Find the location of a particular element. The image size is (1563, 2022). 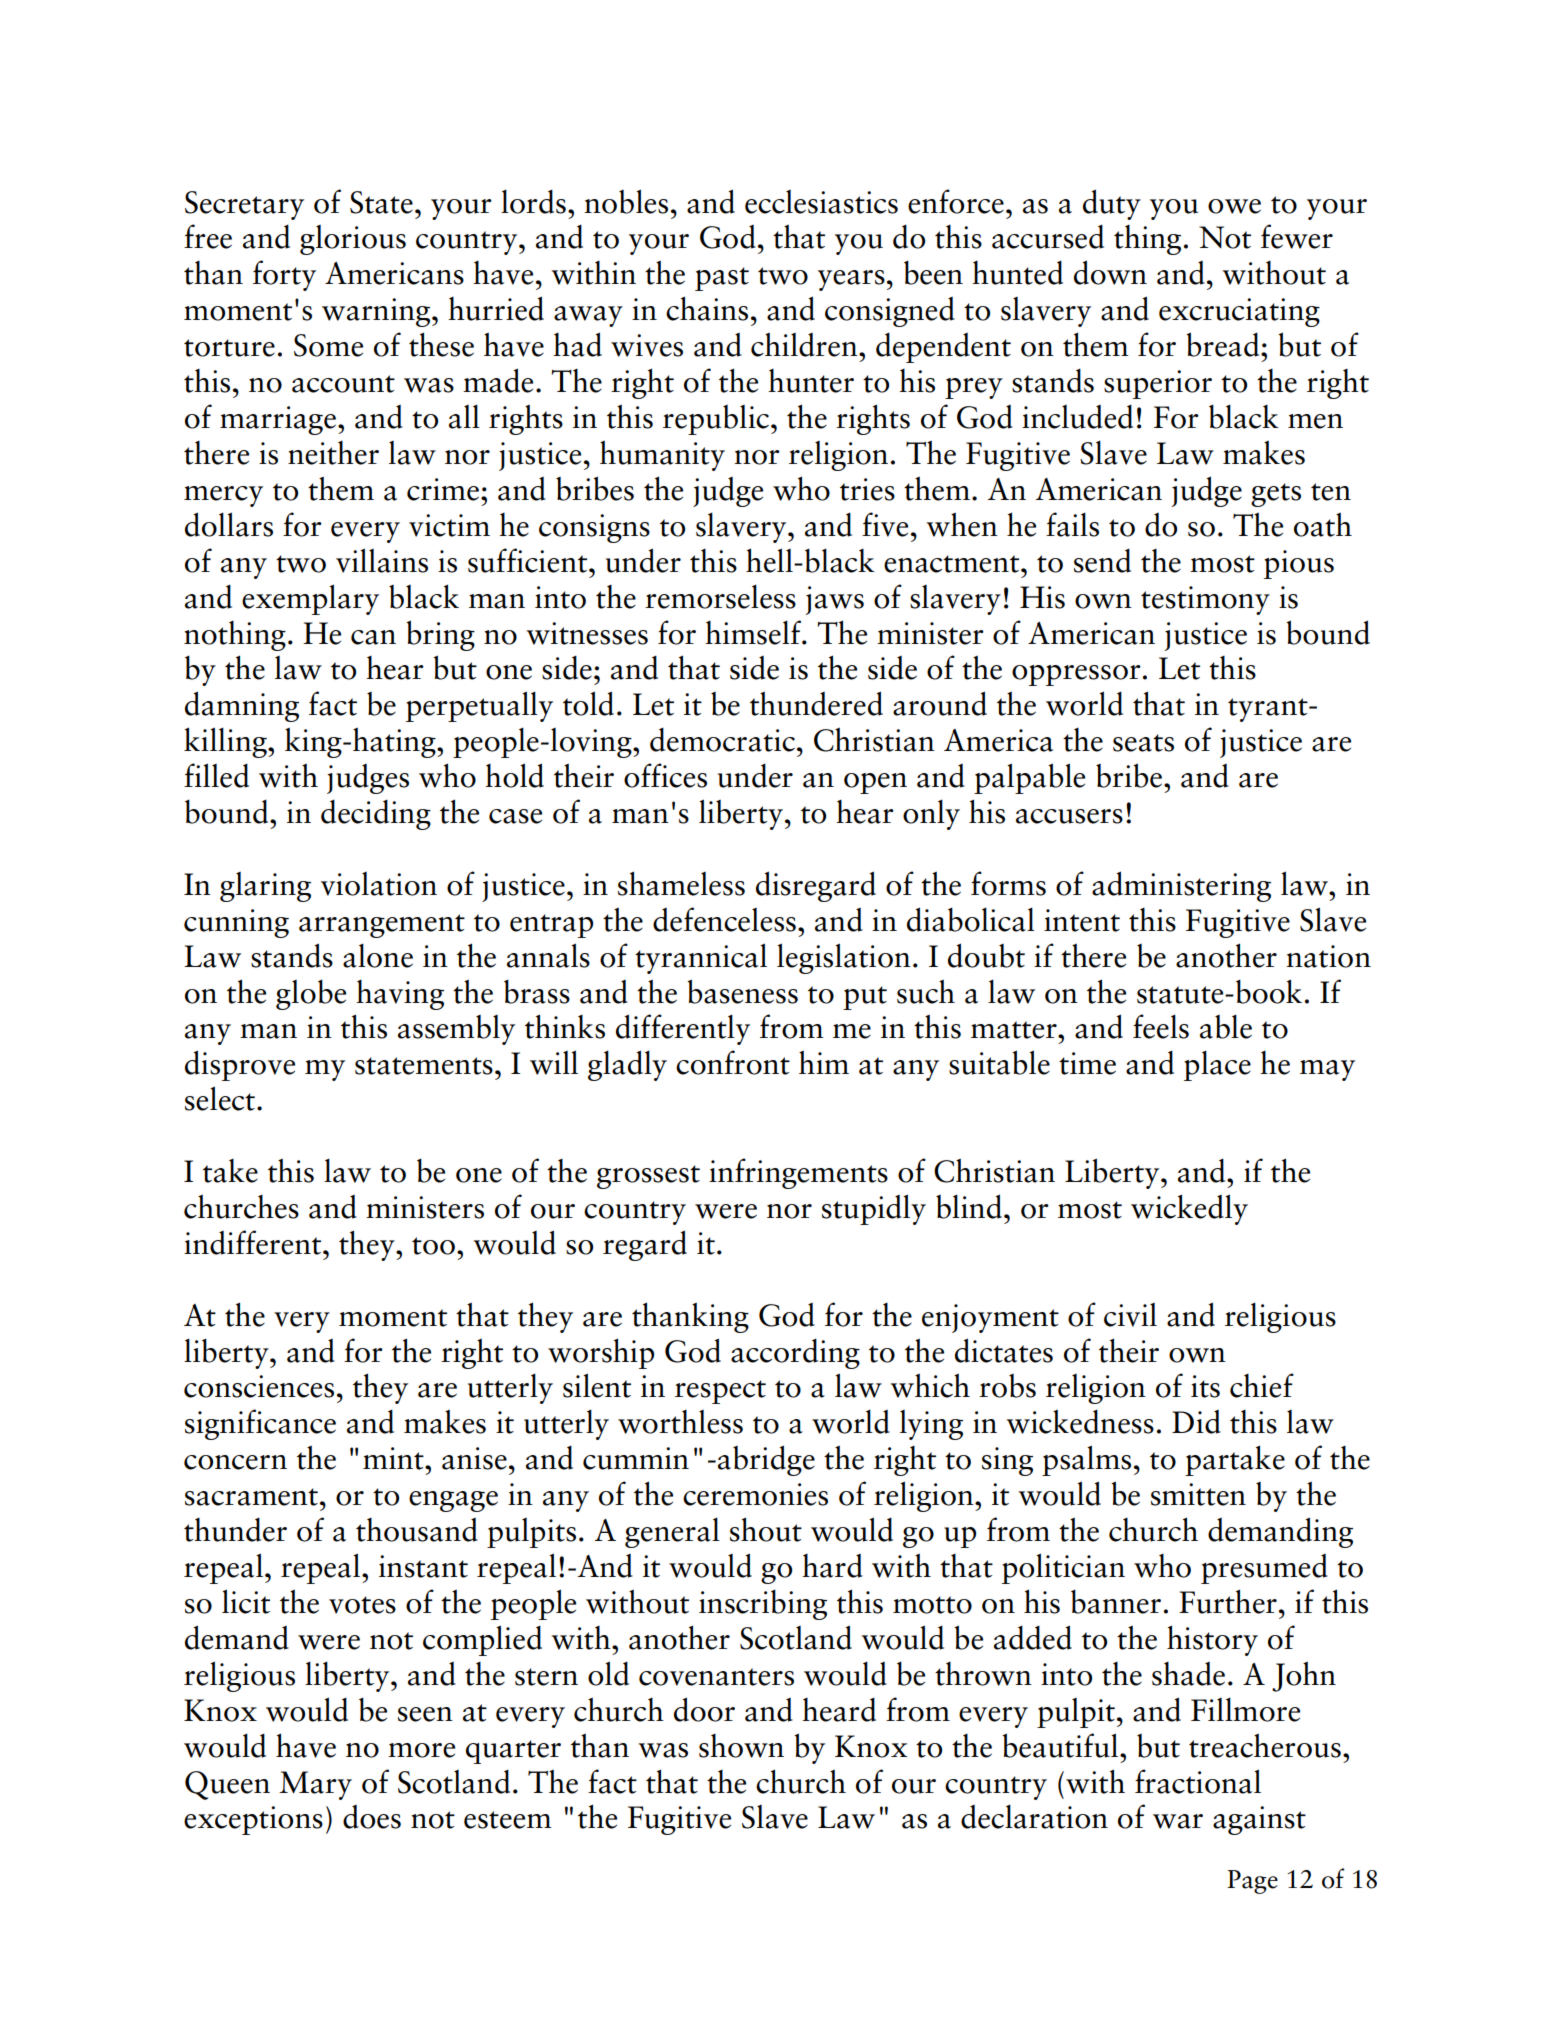

globe is located at coordinates (311, 994).
